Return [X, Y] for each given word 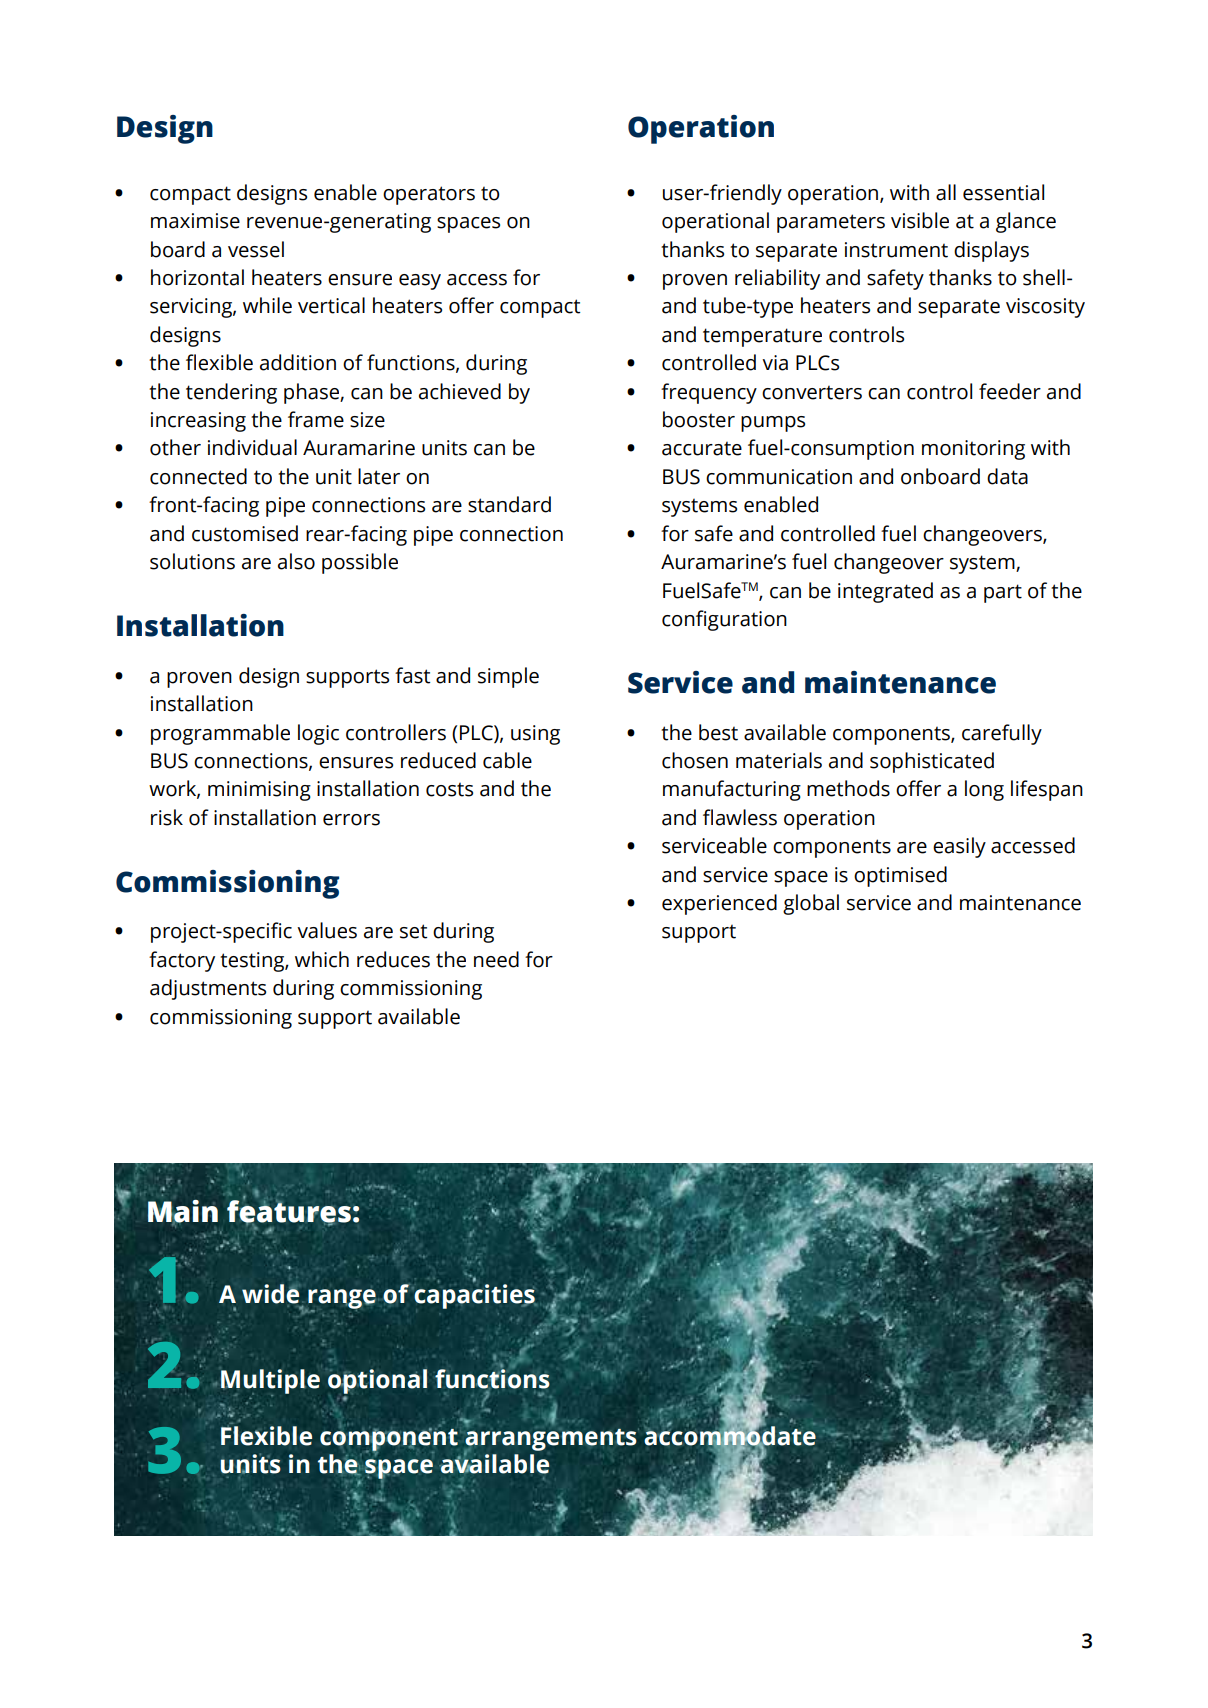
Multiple [270, 1382]
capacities [474, 1295]
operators [429, 195]
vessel [256, 249]
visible [920, 220]
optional [377, 1381]
